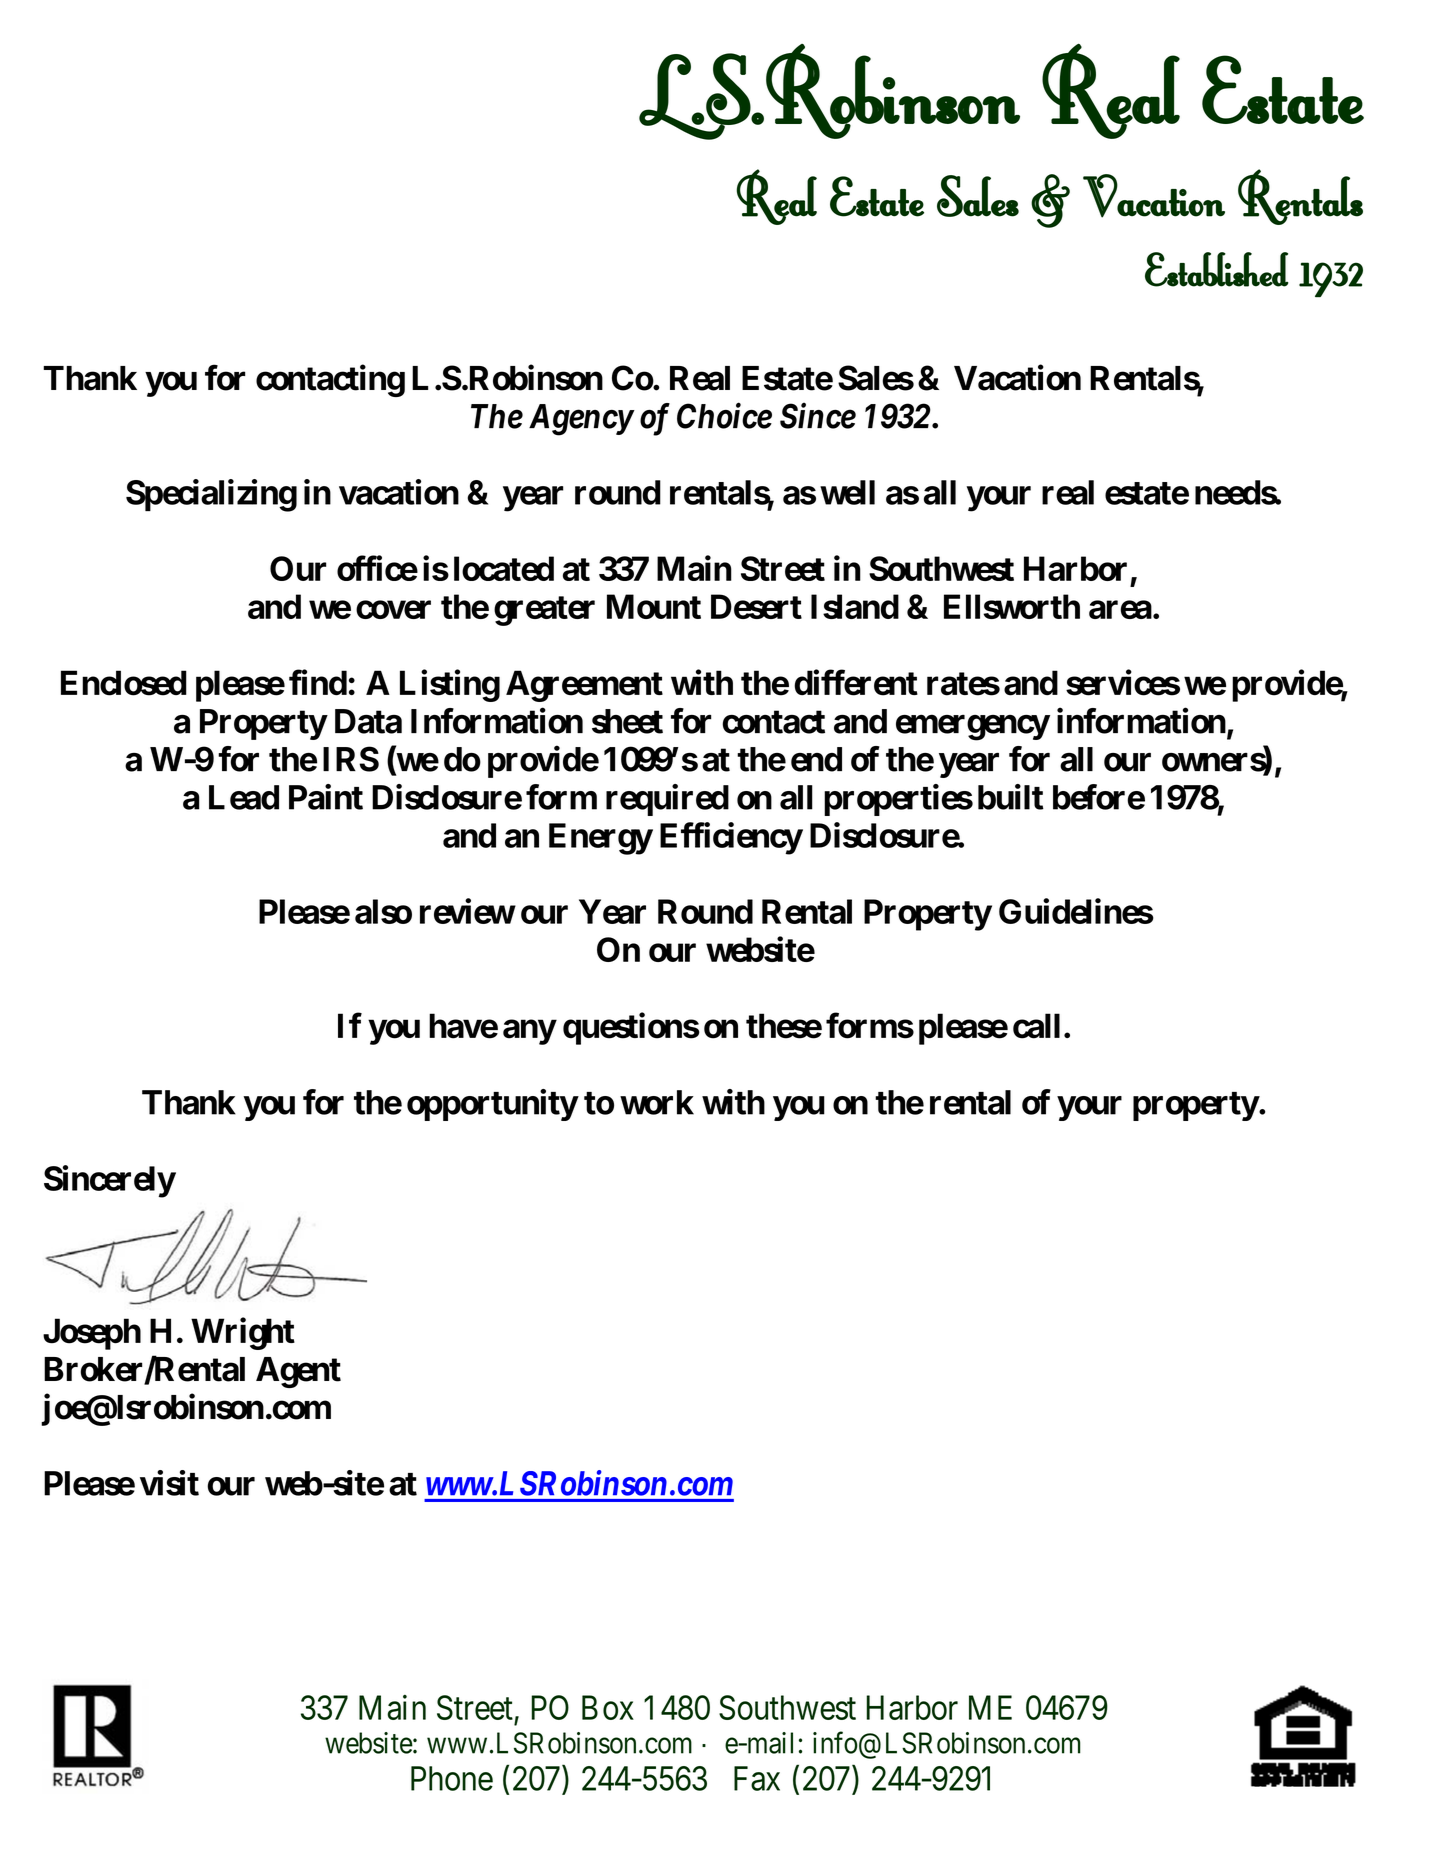 This page has height=1875, width=1449. Describe the element at coordinates (1216, 269) in the page. I see `Established` at that location.
